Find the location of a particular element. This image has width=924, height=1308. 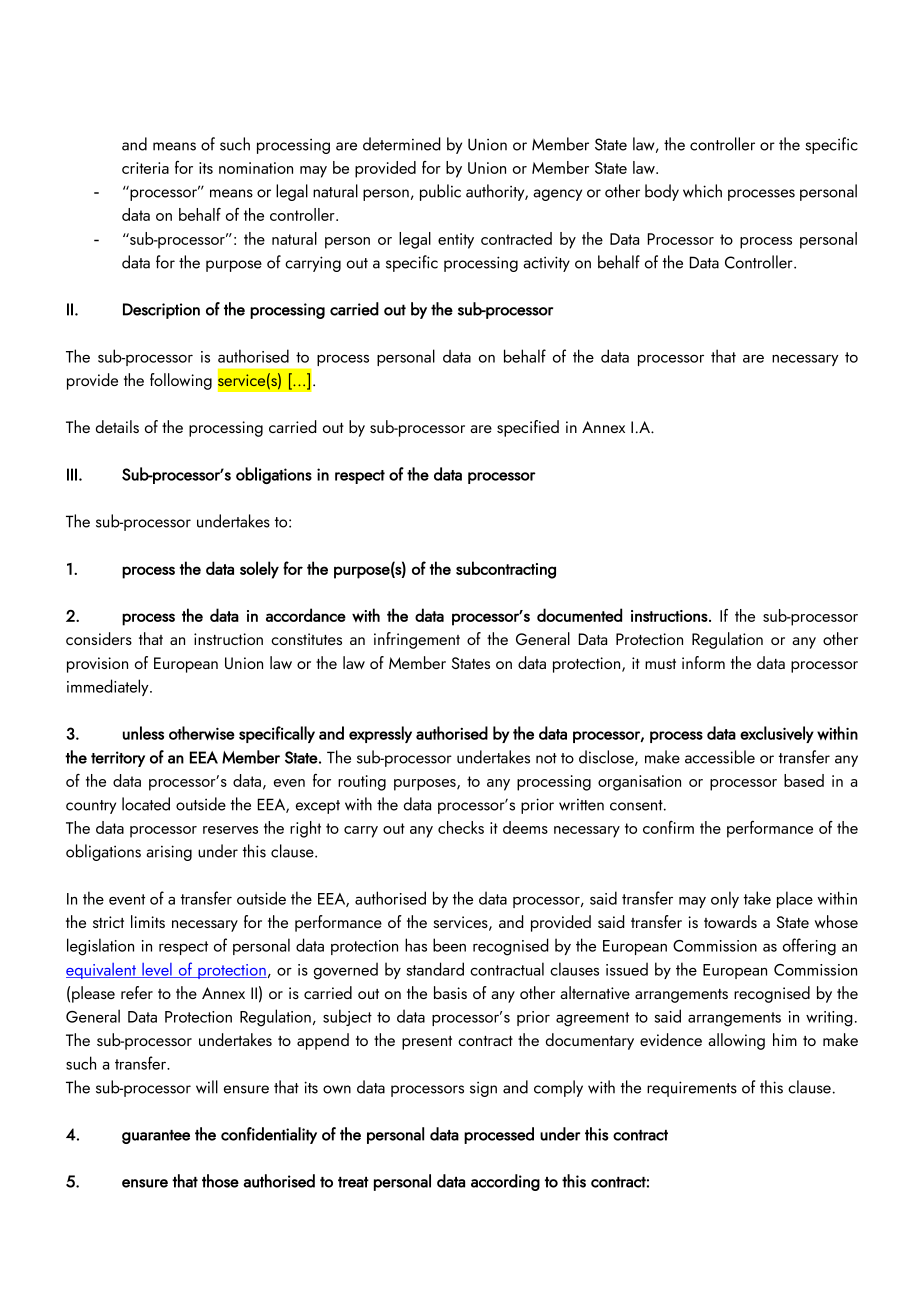

limits is located at coordinates (148, 921).
